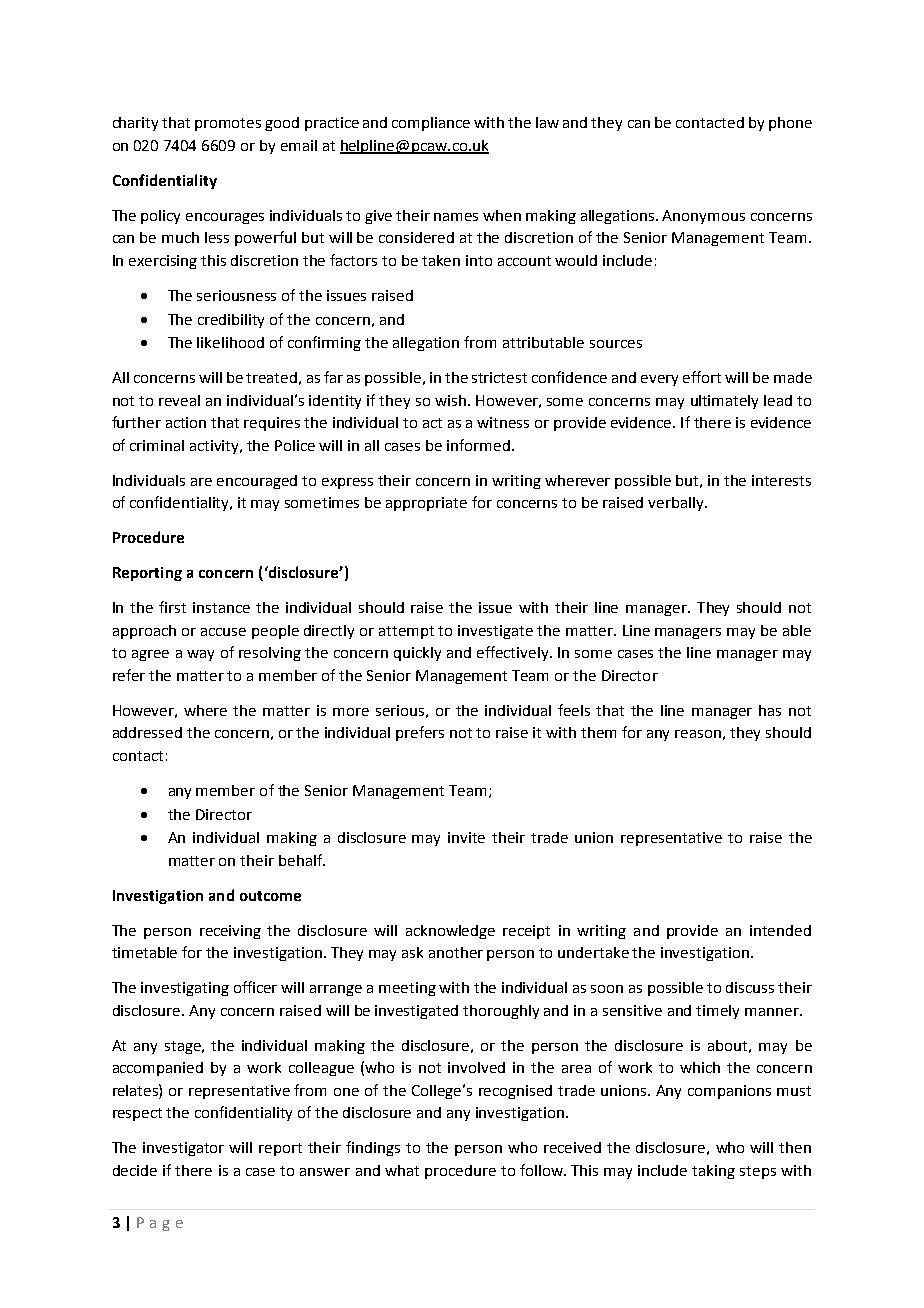 The image size is (924, 1308). What do you see at coordinates (230, 932) in the image?
I see `receiving` at bounding box center [230, 932].
